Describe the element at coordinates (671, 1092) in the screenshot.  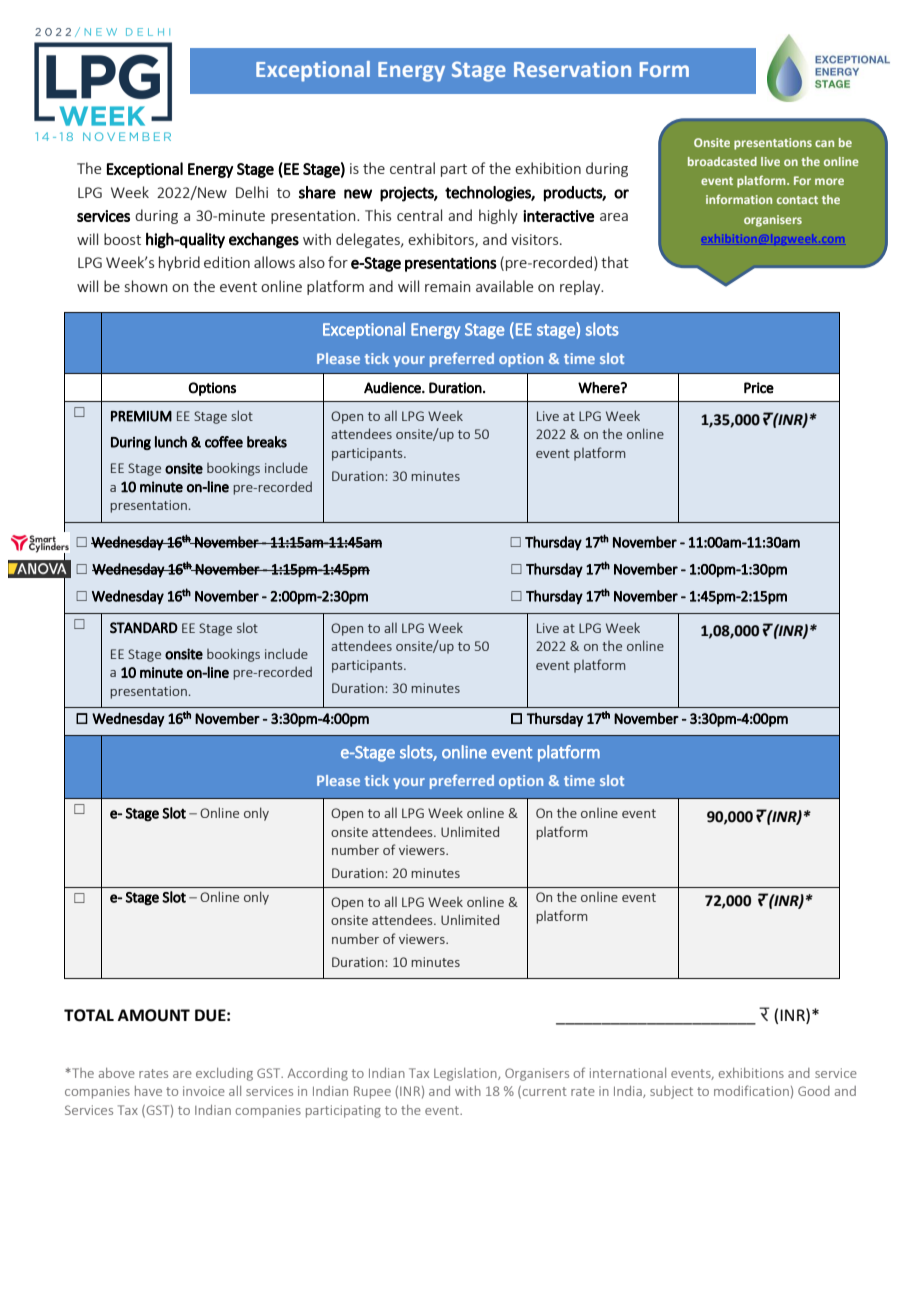
I see `subject` at that location.
